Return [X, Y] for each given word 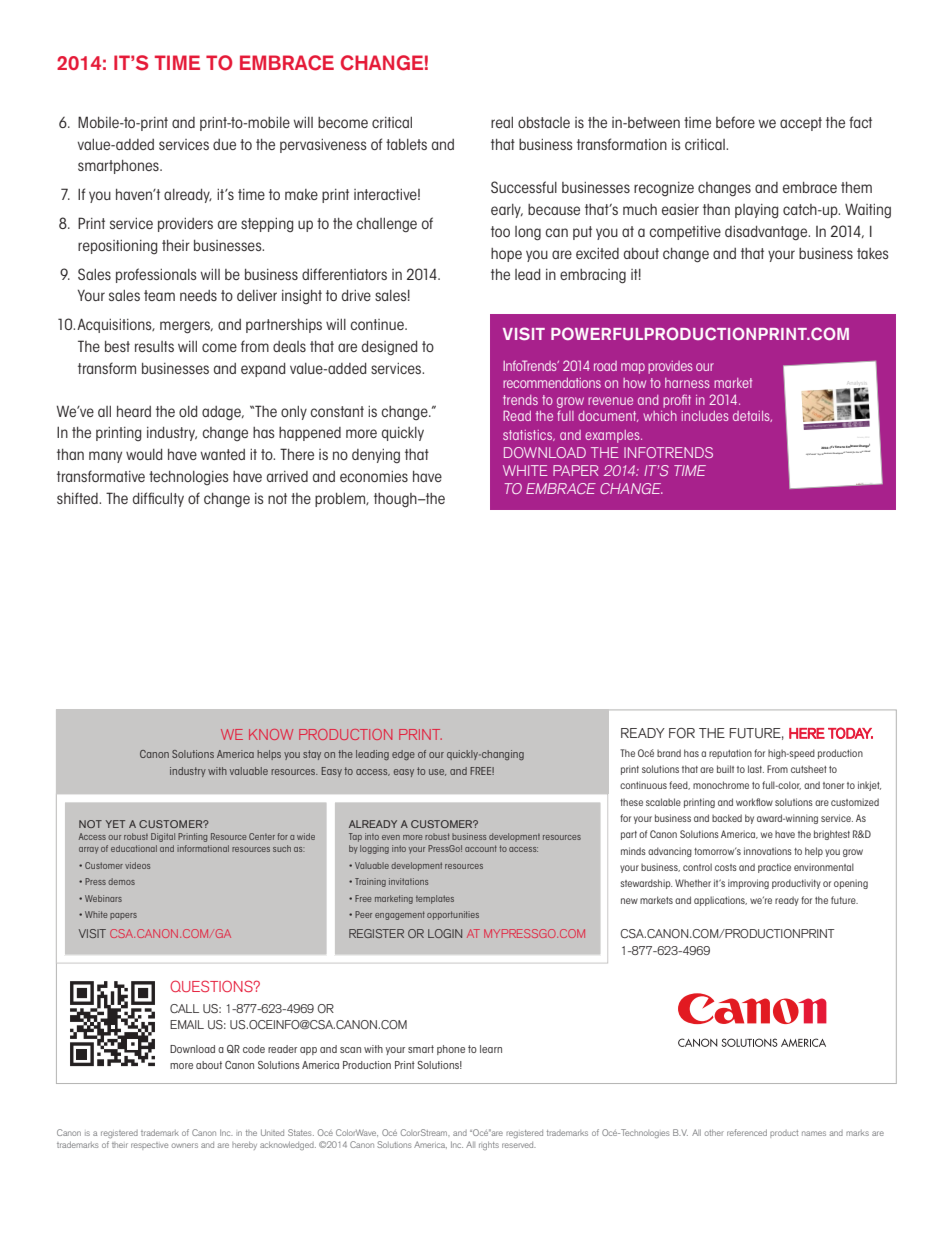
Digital [163, 837]
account [481, 848]
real [502, 122]
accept [801, 124]
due [224, 144]
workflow [754, 802]
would [144, 454]
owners [185, 1145]
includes [705, 416]
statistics [529, 435]
